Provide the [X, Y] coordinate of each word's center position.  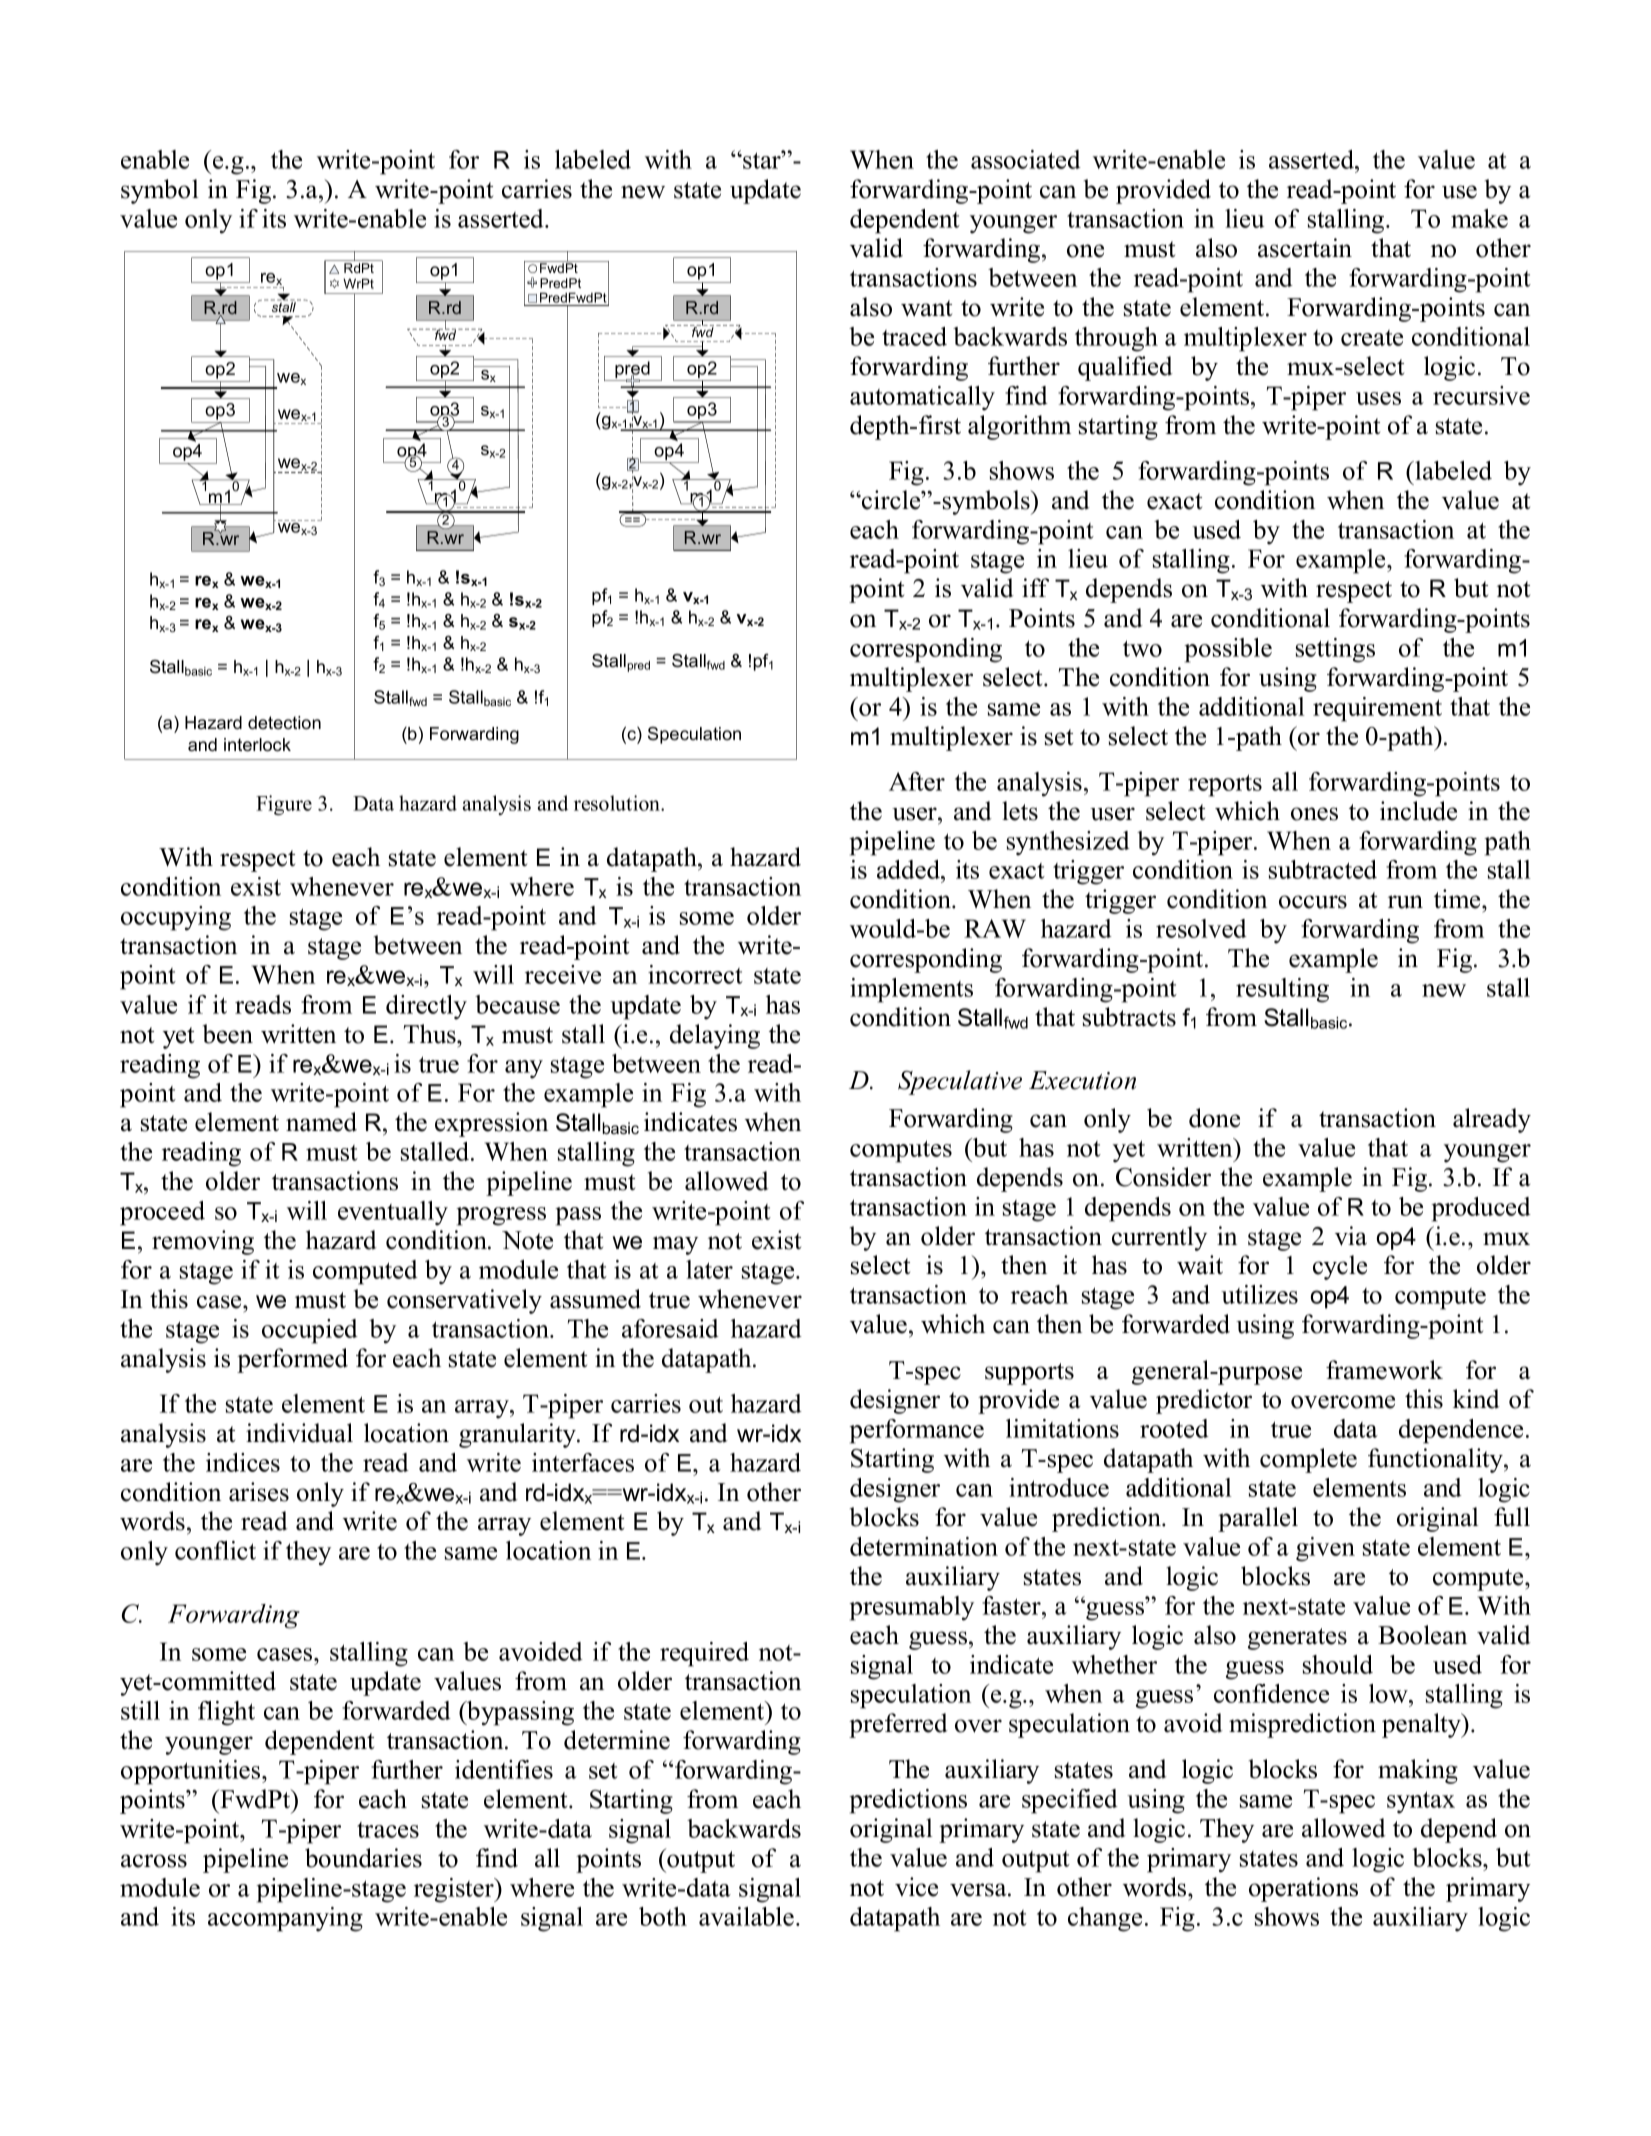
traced [914, 336]
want [926, 308]
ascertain [1305, 248]
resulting [1282, 990]
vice [916, 1887]
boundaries [363, 1858]
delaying [715, 1036]
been [228, 1034]
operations [1303, 1889]
